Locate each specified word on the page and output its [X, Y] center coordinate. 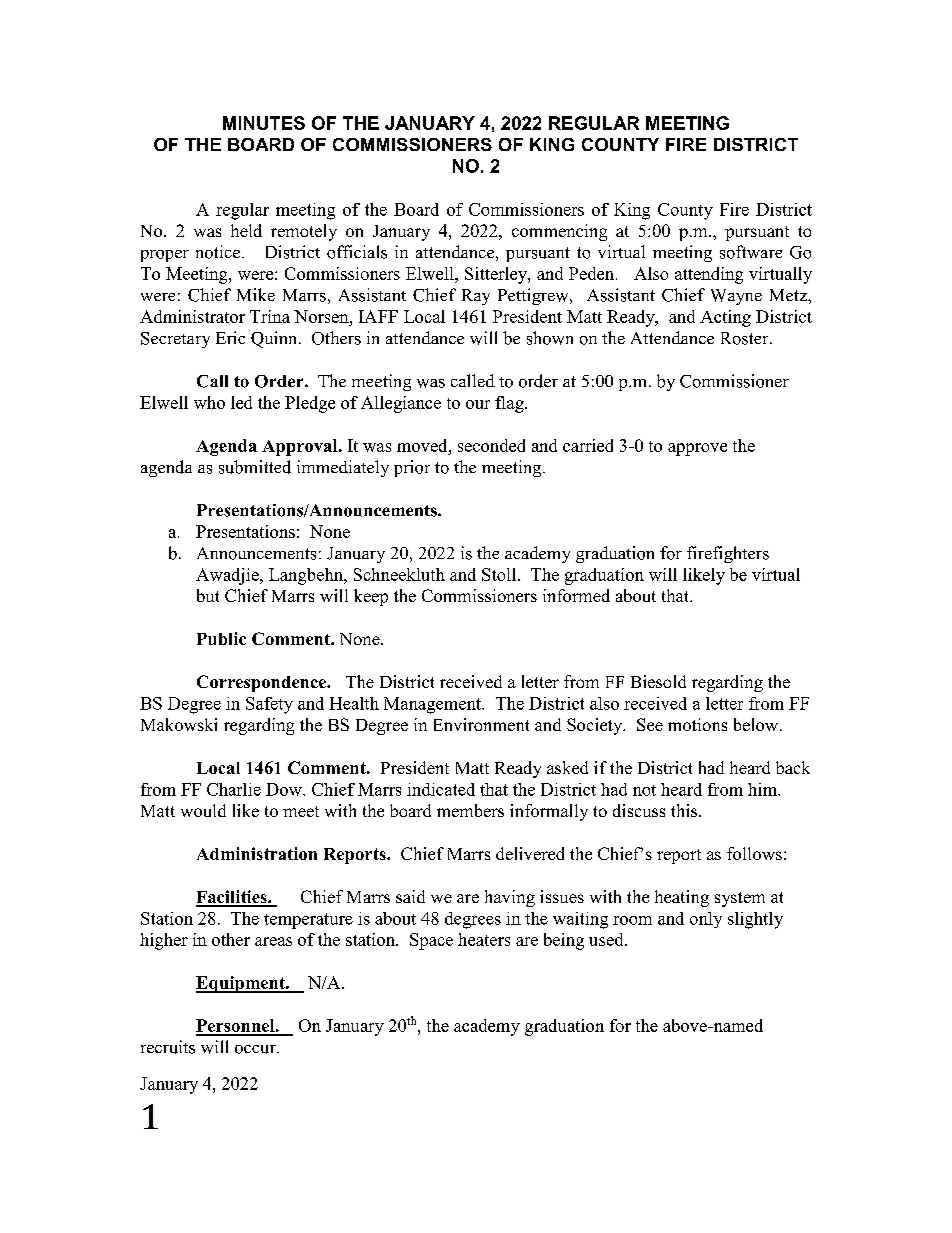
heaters [484, 939]
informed [576, 595]
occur [256, 1049]
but [208, 595]
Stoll [500, 574]
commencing [559, 232]
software [751, 252]
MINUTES [264, 123]
